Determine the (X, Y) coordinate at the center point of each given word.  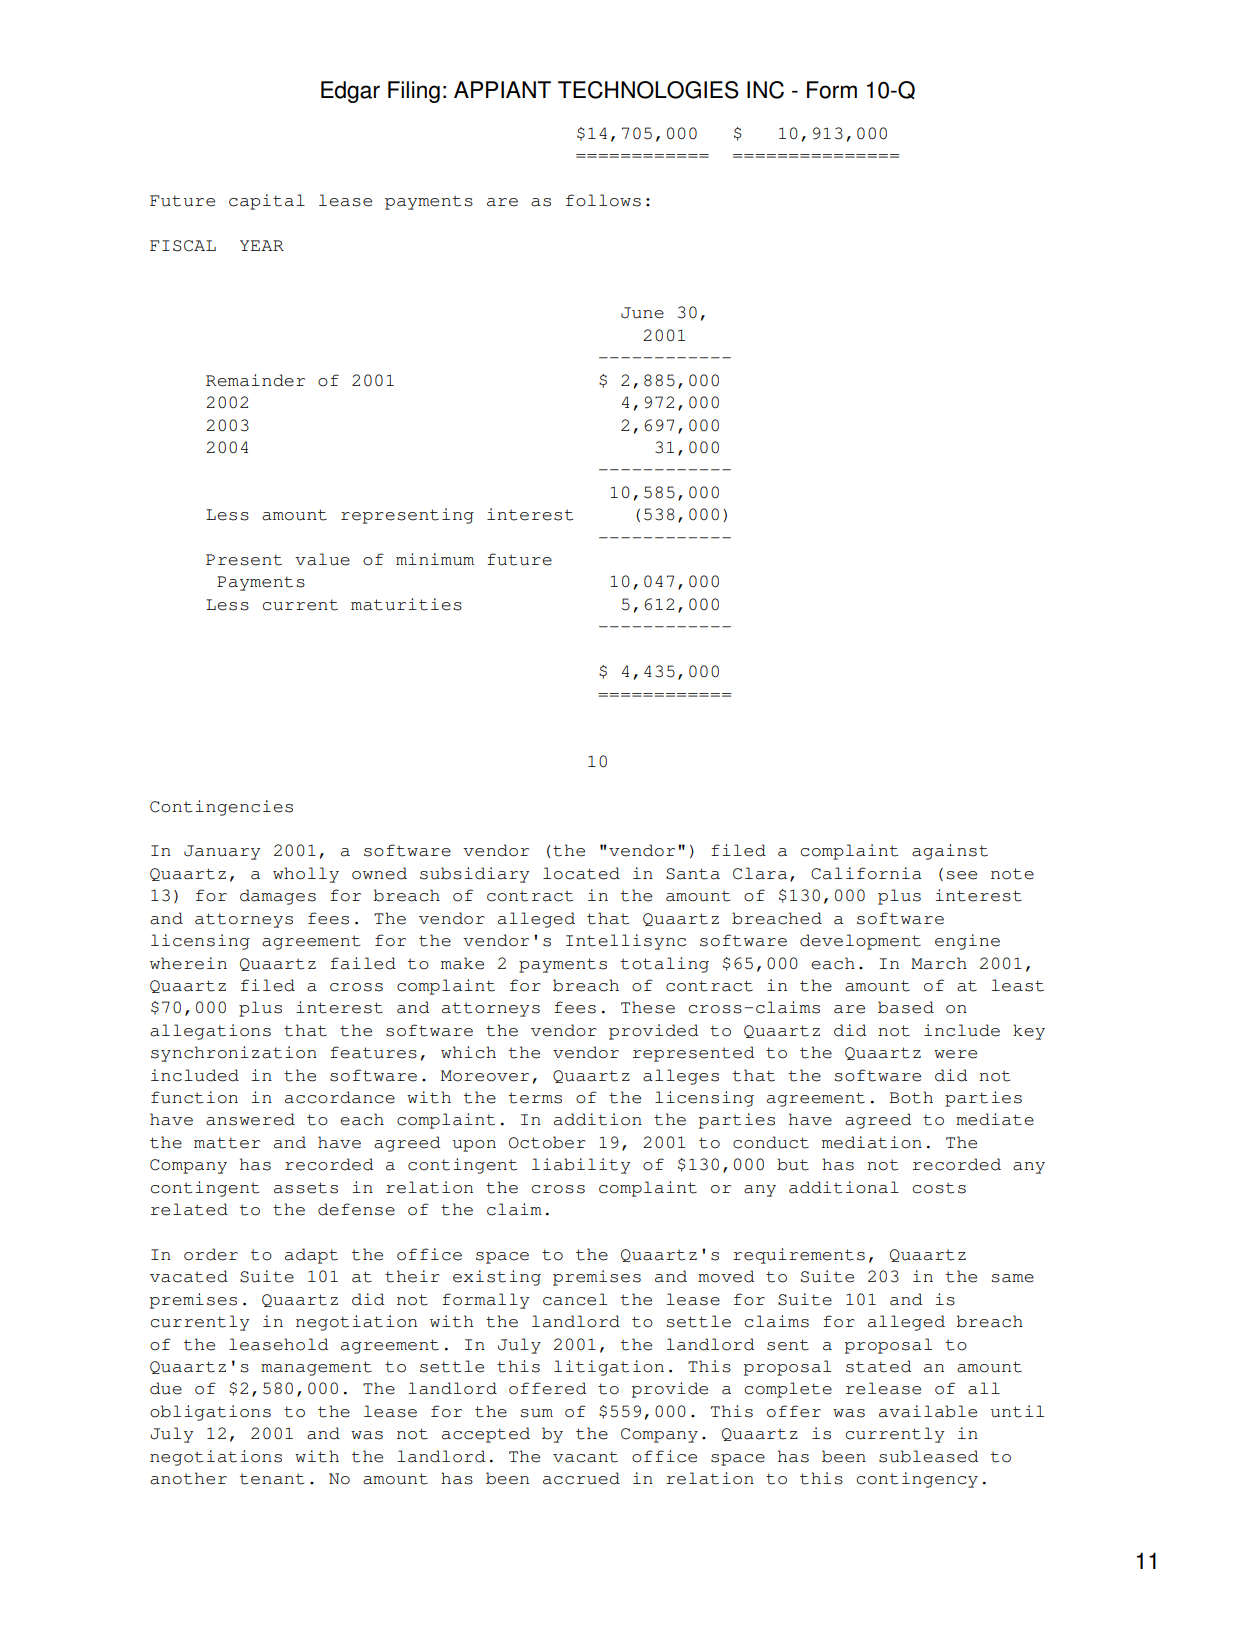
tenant (272, 1479)
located (581, 873)
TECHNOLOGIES (648, 90)
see (961, 875)
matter (227, 1143)
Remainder (255, 380)
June (642, 313)
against (950, 852)
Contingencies (221, 808)
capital (267, 202)
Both (911, 1097)
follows (603, 200)
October (547, 1142)
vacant (585, 1457)
